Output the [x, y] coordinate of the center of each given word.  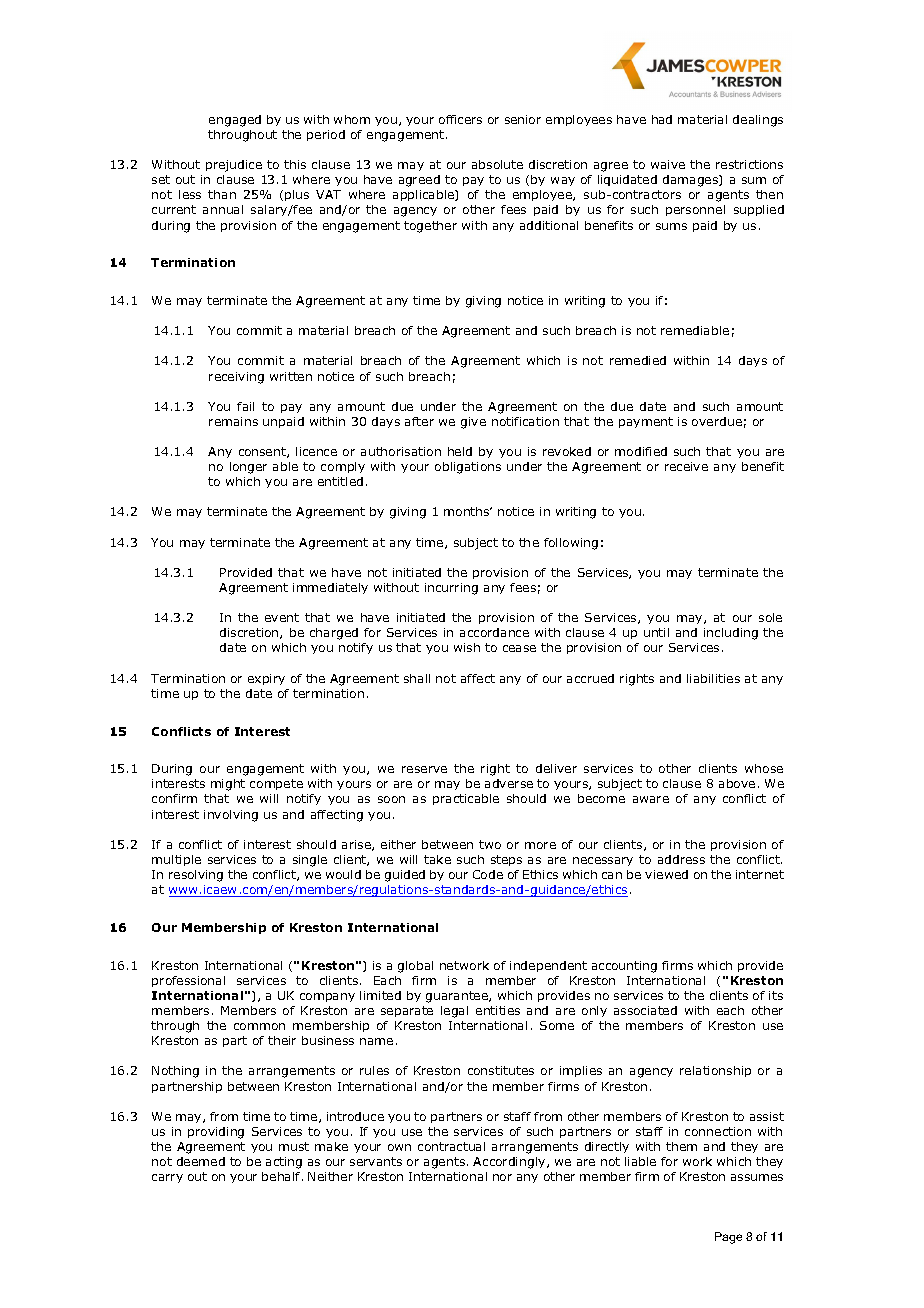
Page [728, 1238]
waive [668, 164]
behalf [282, 1176]
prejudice [234, 166]
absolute [497, 164]
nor [502, 1177]
